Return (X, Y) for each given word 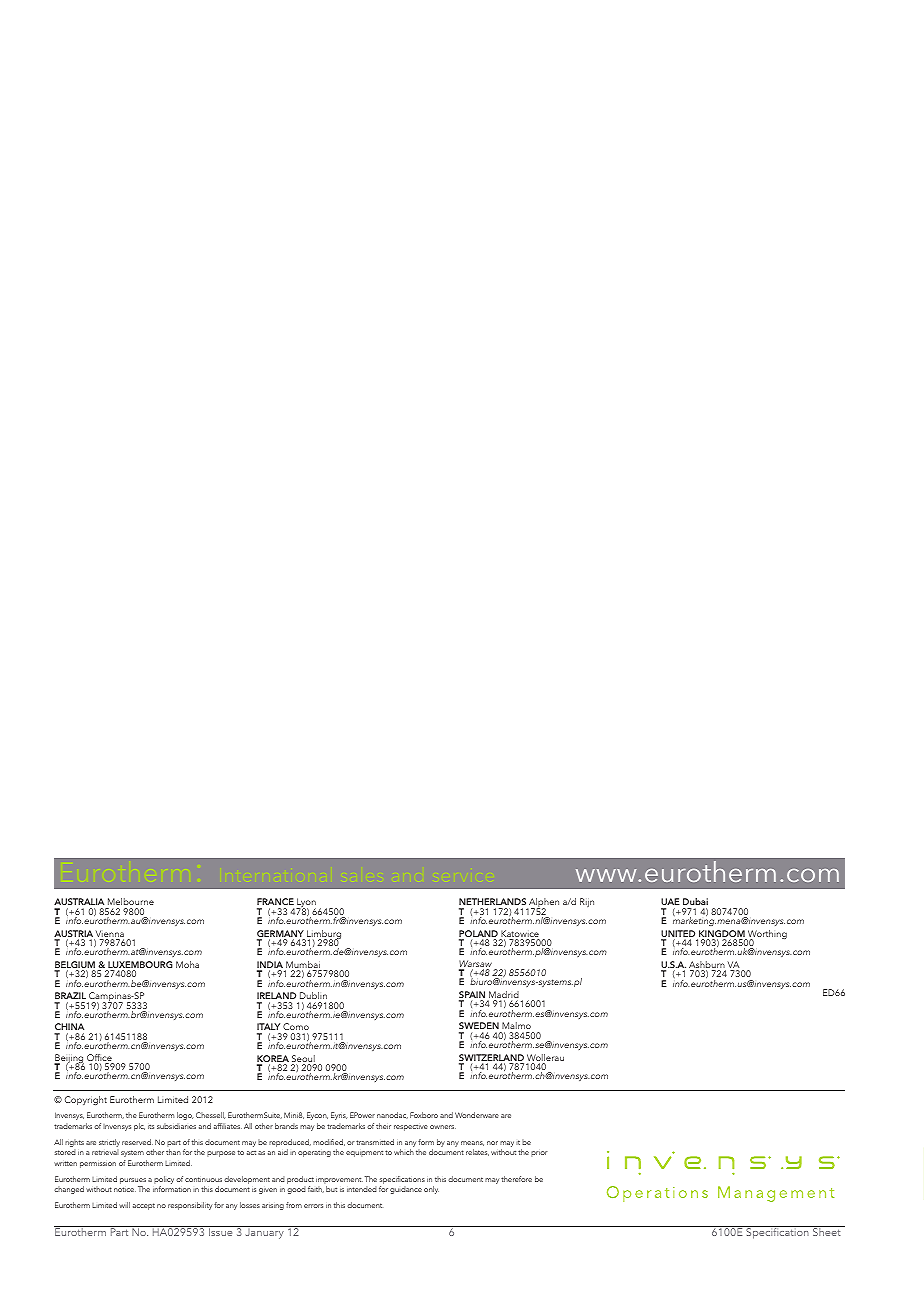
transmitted (375, 1142)
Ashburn (707, 966)
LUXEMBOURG (139, 966)
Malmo (516, 1025)
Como (296, 1028)
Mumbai (303, 966)
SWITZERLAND (491, 1059)
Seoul (304, 1060)
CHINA (69, 1028)
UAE (670, 903)
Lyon (306, 904)
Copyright (86, 1100)
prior (539, 1154)
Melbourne (131, 901)
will (124, 1205)
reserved (137, 1142)
